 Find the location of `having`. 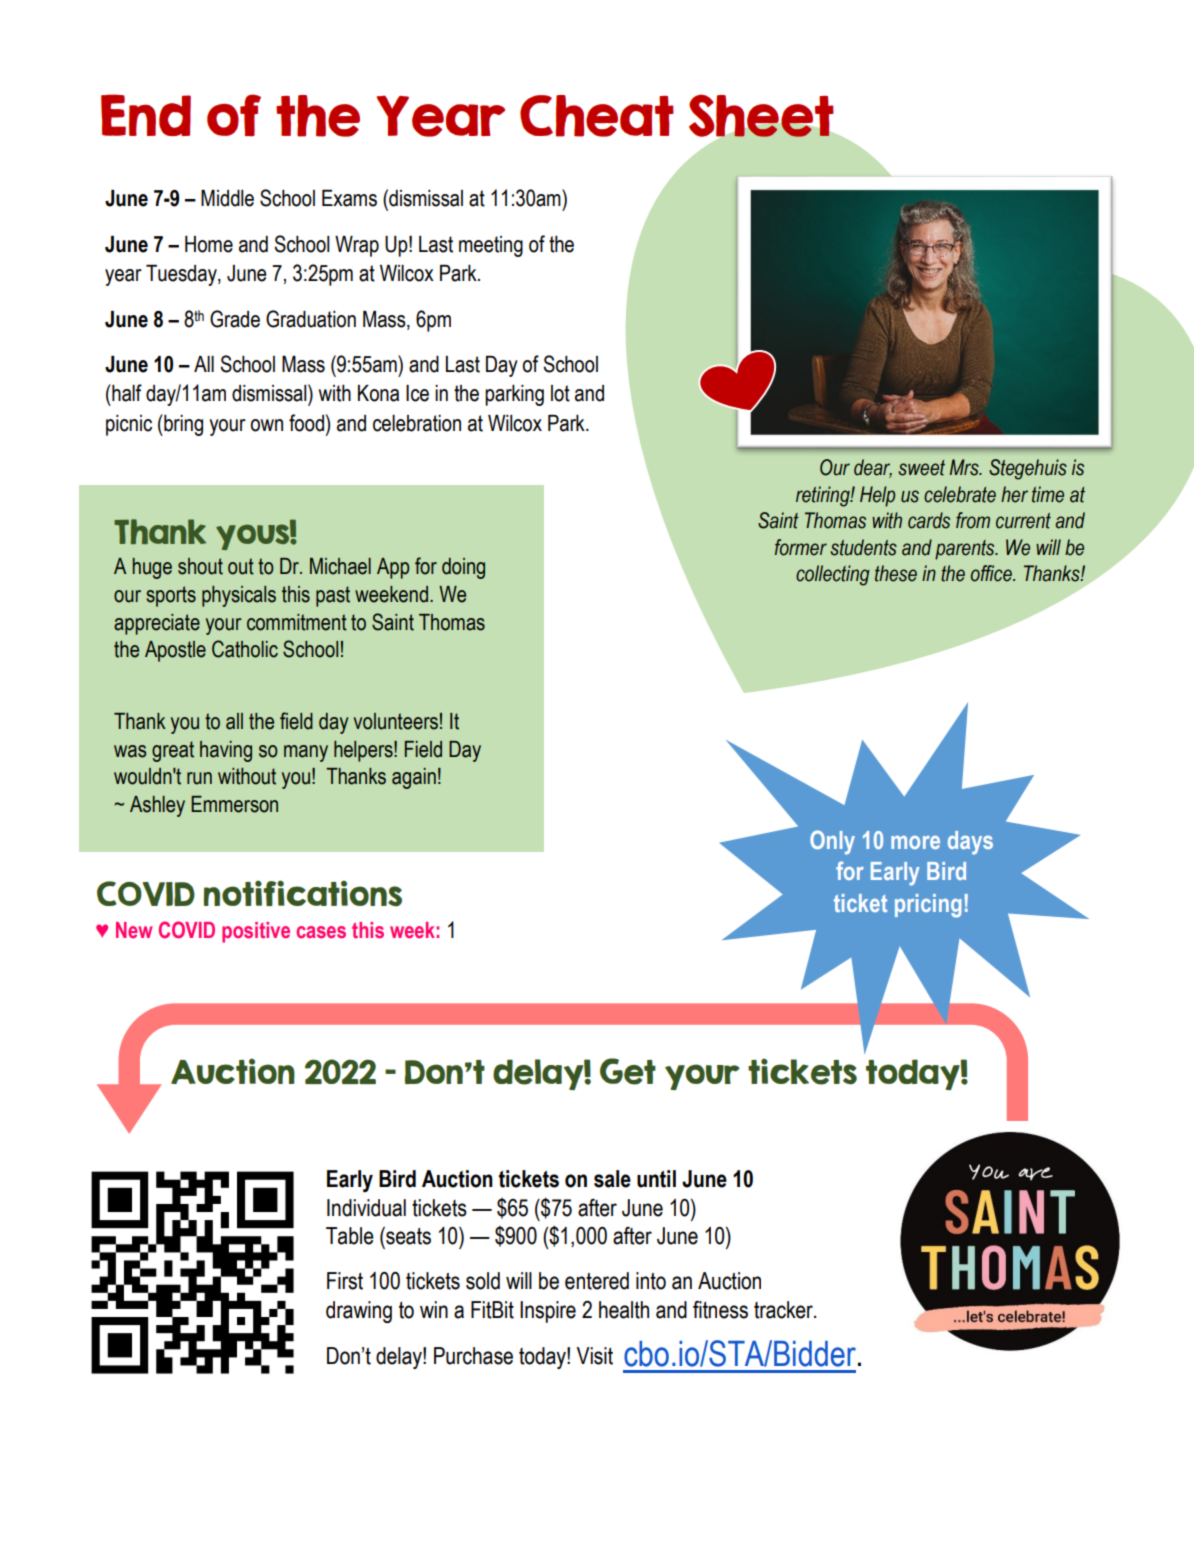

having is located at coordinates (226, 751).
